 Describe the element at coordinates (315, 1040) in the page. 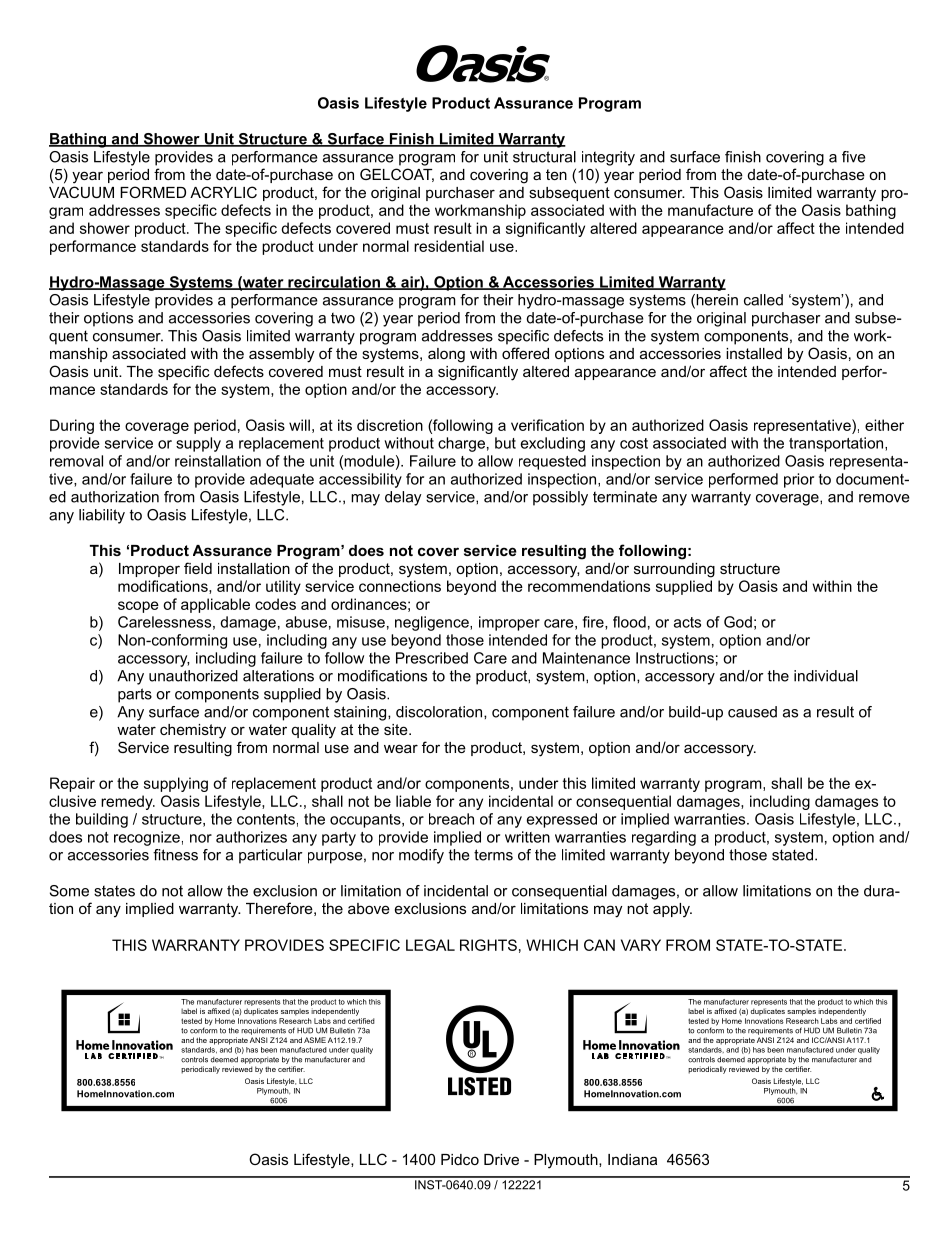

I see `ASME` at that location.
